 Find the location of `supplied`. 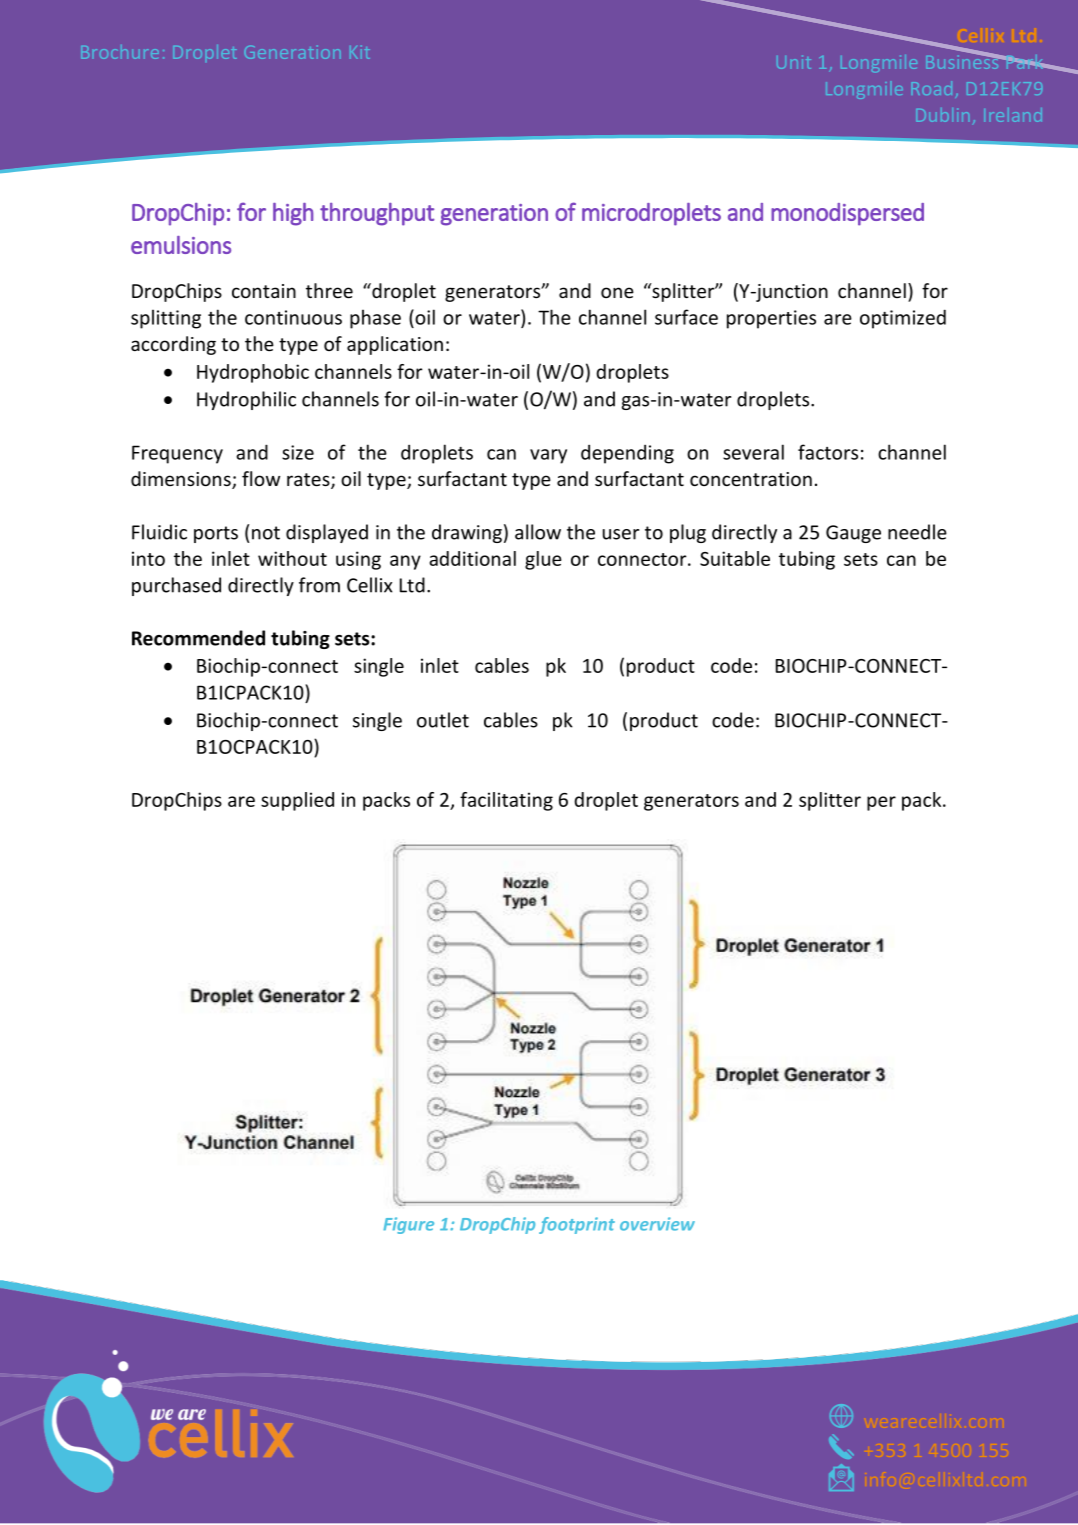

supplied is located at coordinates (297, 801).
